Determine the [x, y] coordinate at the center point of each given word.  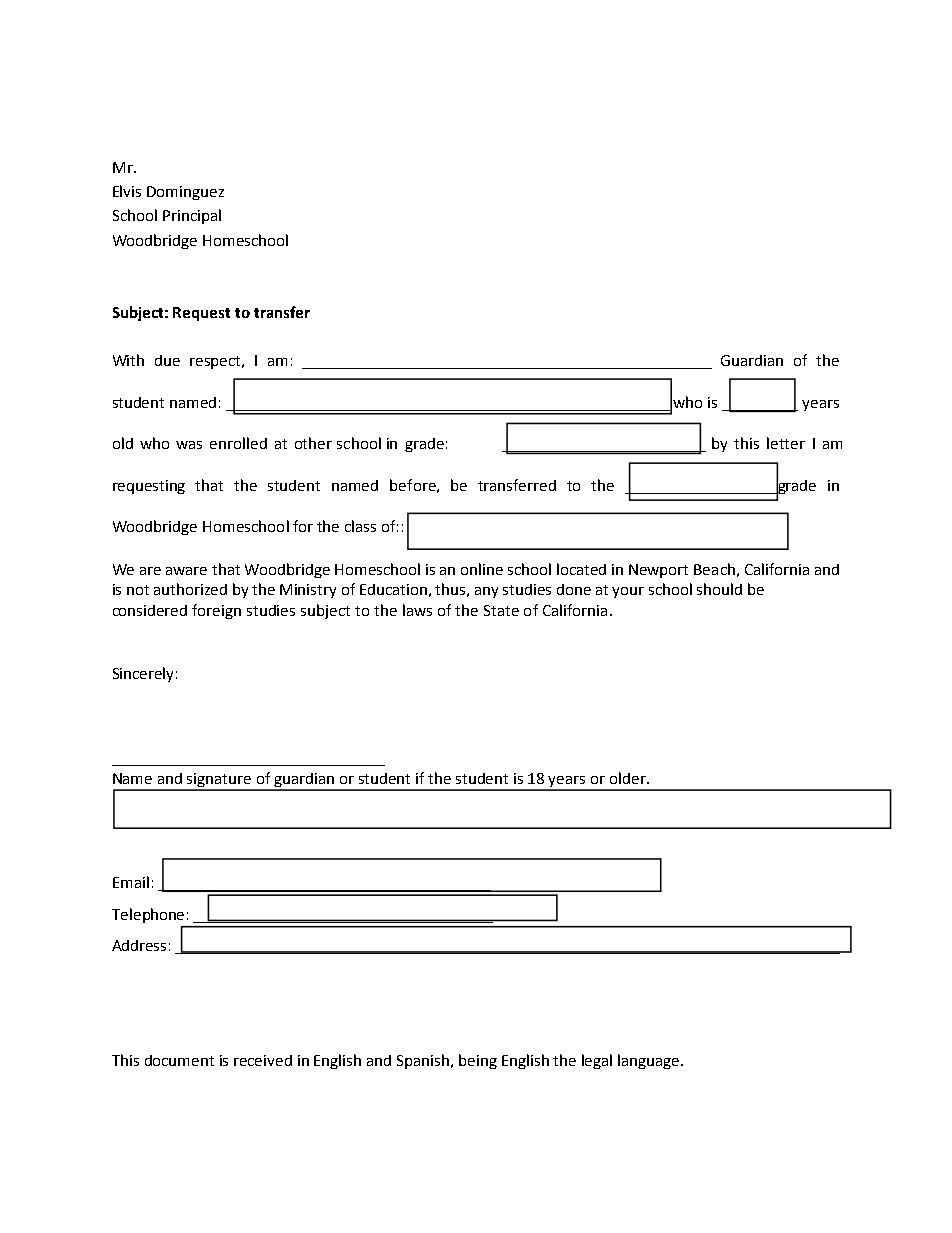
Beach [714, 569]
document [179, 1060]
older [629, 778]
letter [786, 443]
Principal [192, 216]
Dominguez [185, 193]
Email [131, 882]
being [478, 1061]
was [189, 445]
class [360, 526]
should [719, 589]
